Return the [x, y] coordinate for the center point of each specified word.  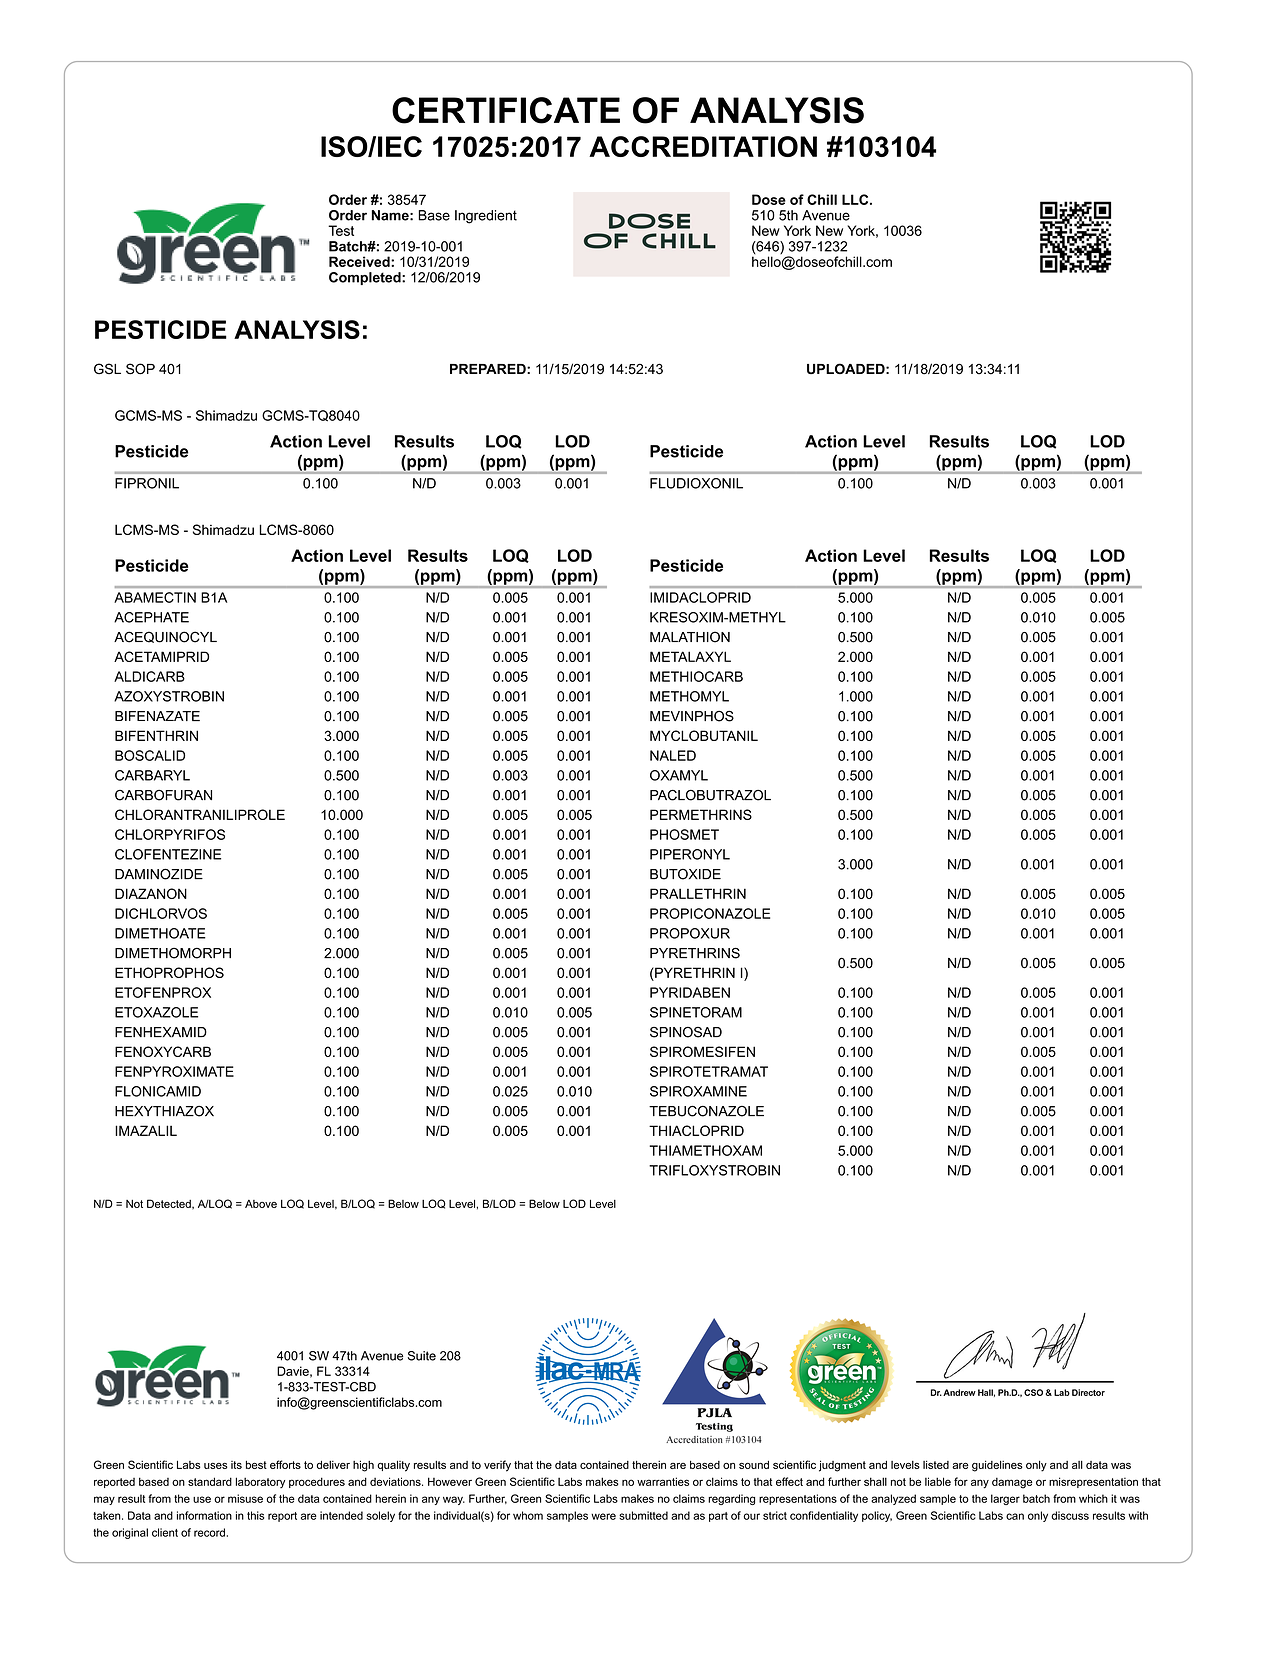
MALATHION [690, 637]
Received [360, 261]
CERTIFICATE [506, 110]
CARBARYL [152, 775]
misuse [245, 1498]
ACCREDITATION [703, 146]
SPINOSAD [686, 1032]
